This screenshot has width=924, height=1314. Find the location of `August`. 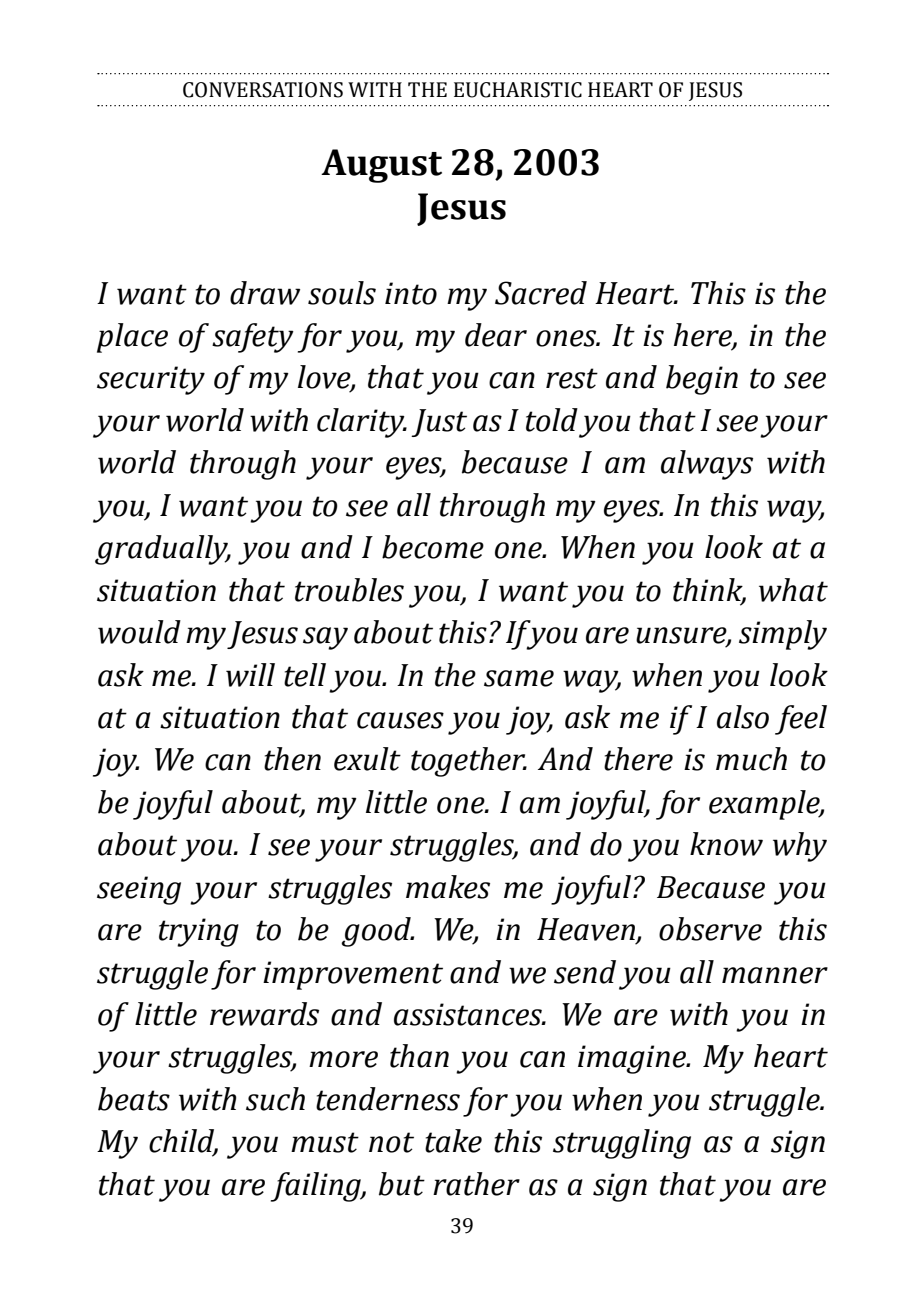

August is located at coordinates (381, 166).
